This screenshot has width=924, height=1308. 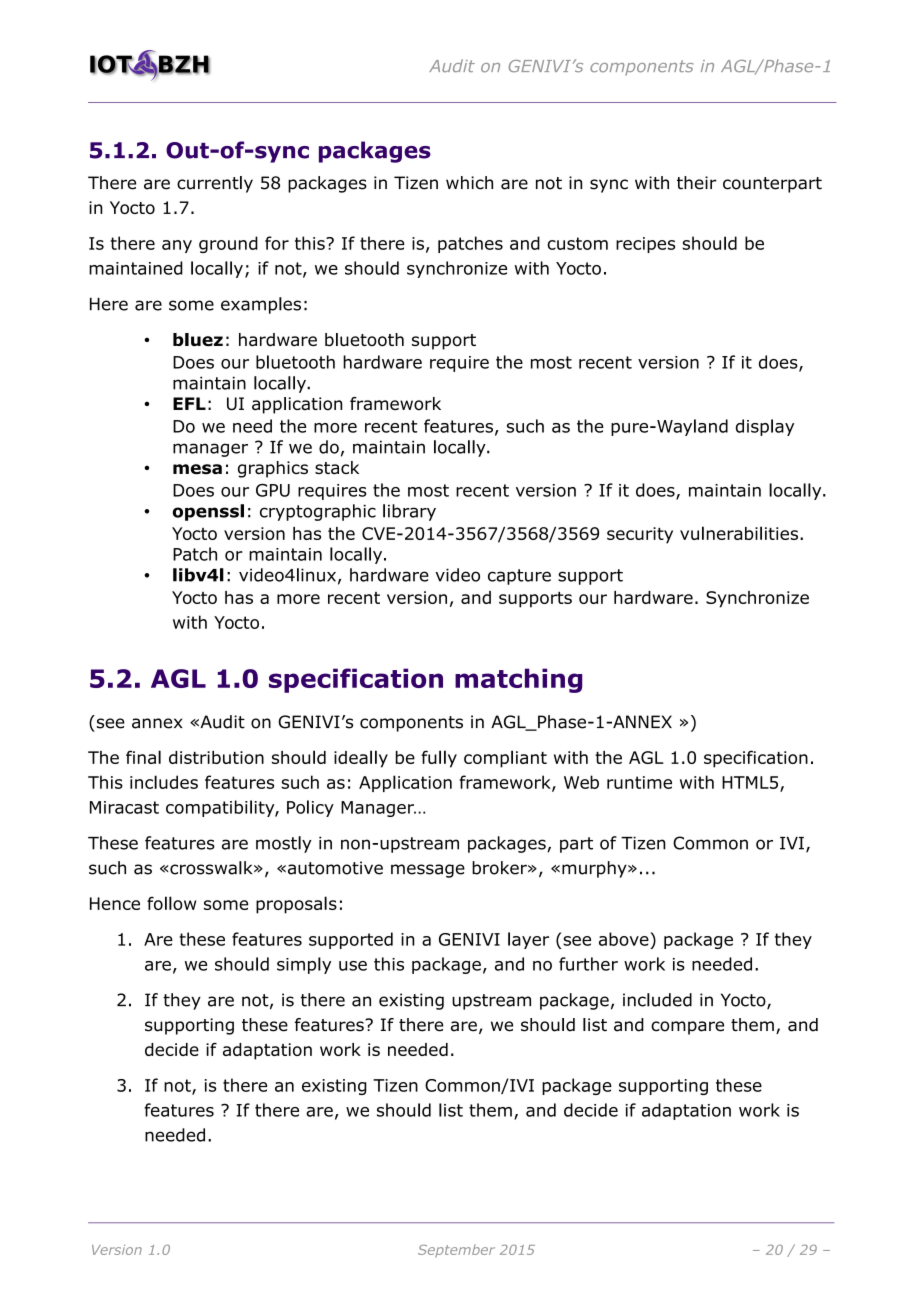 I want to click on which, so click(x=469, y=183).
